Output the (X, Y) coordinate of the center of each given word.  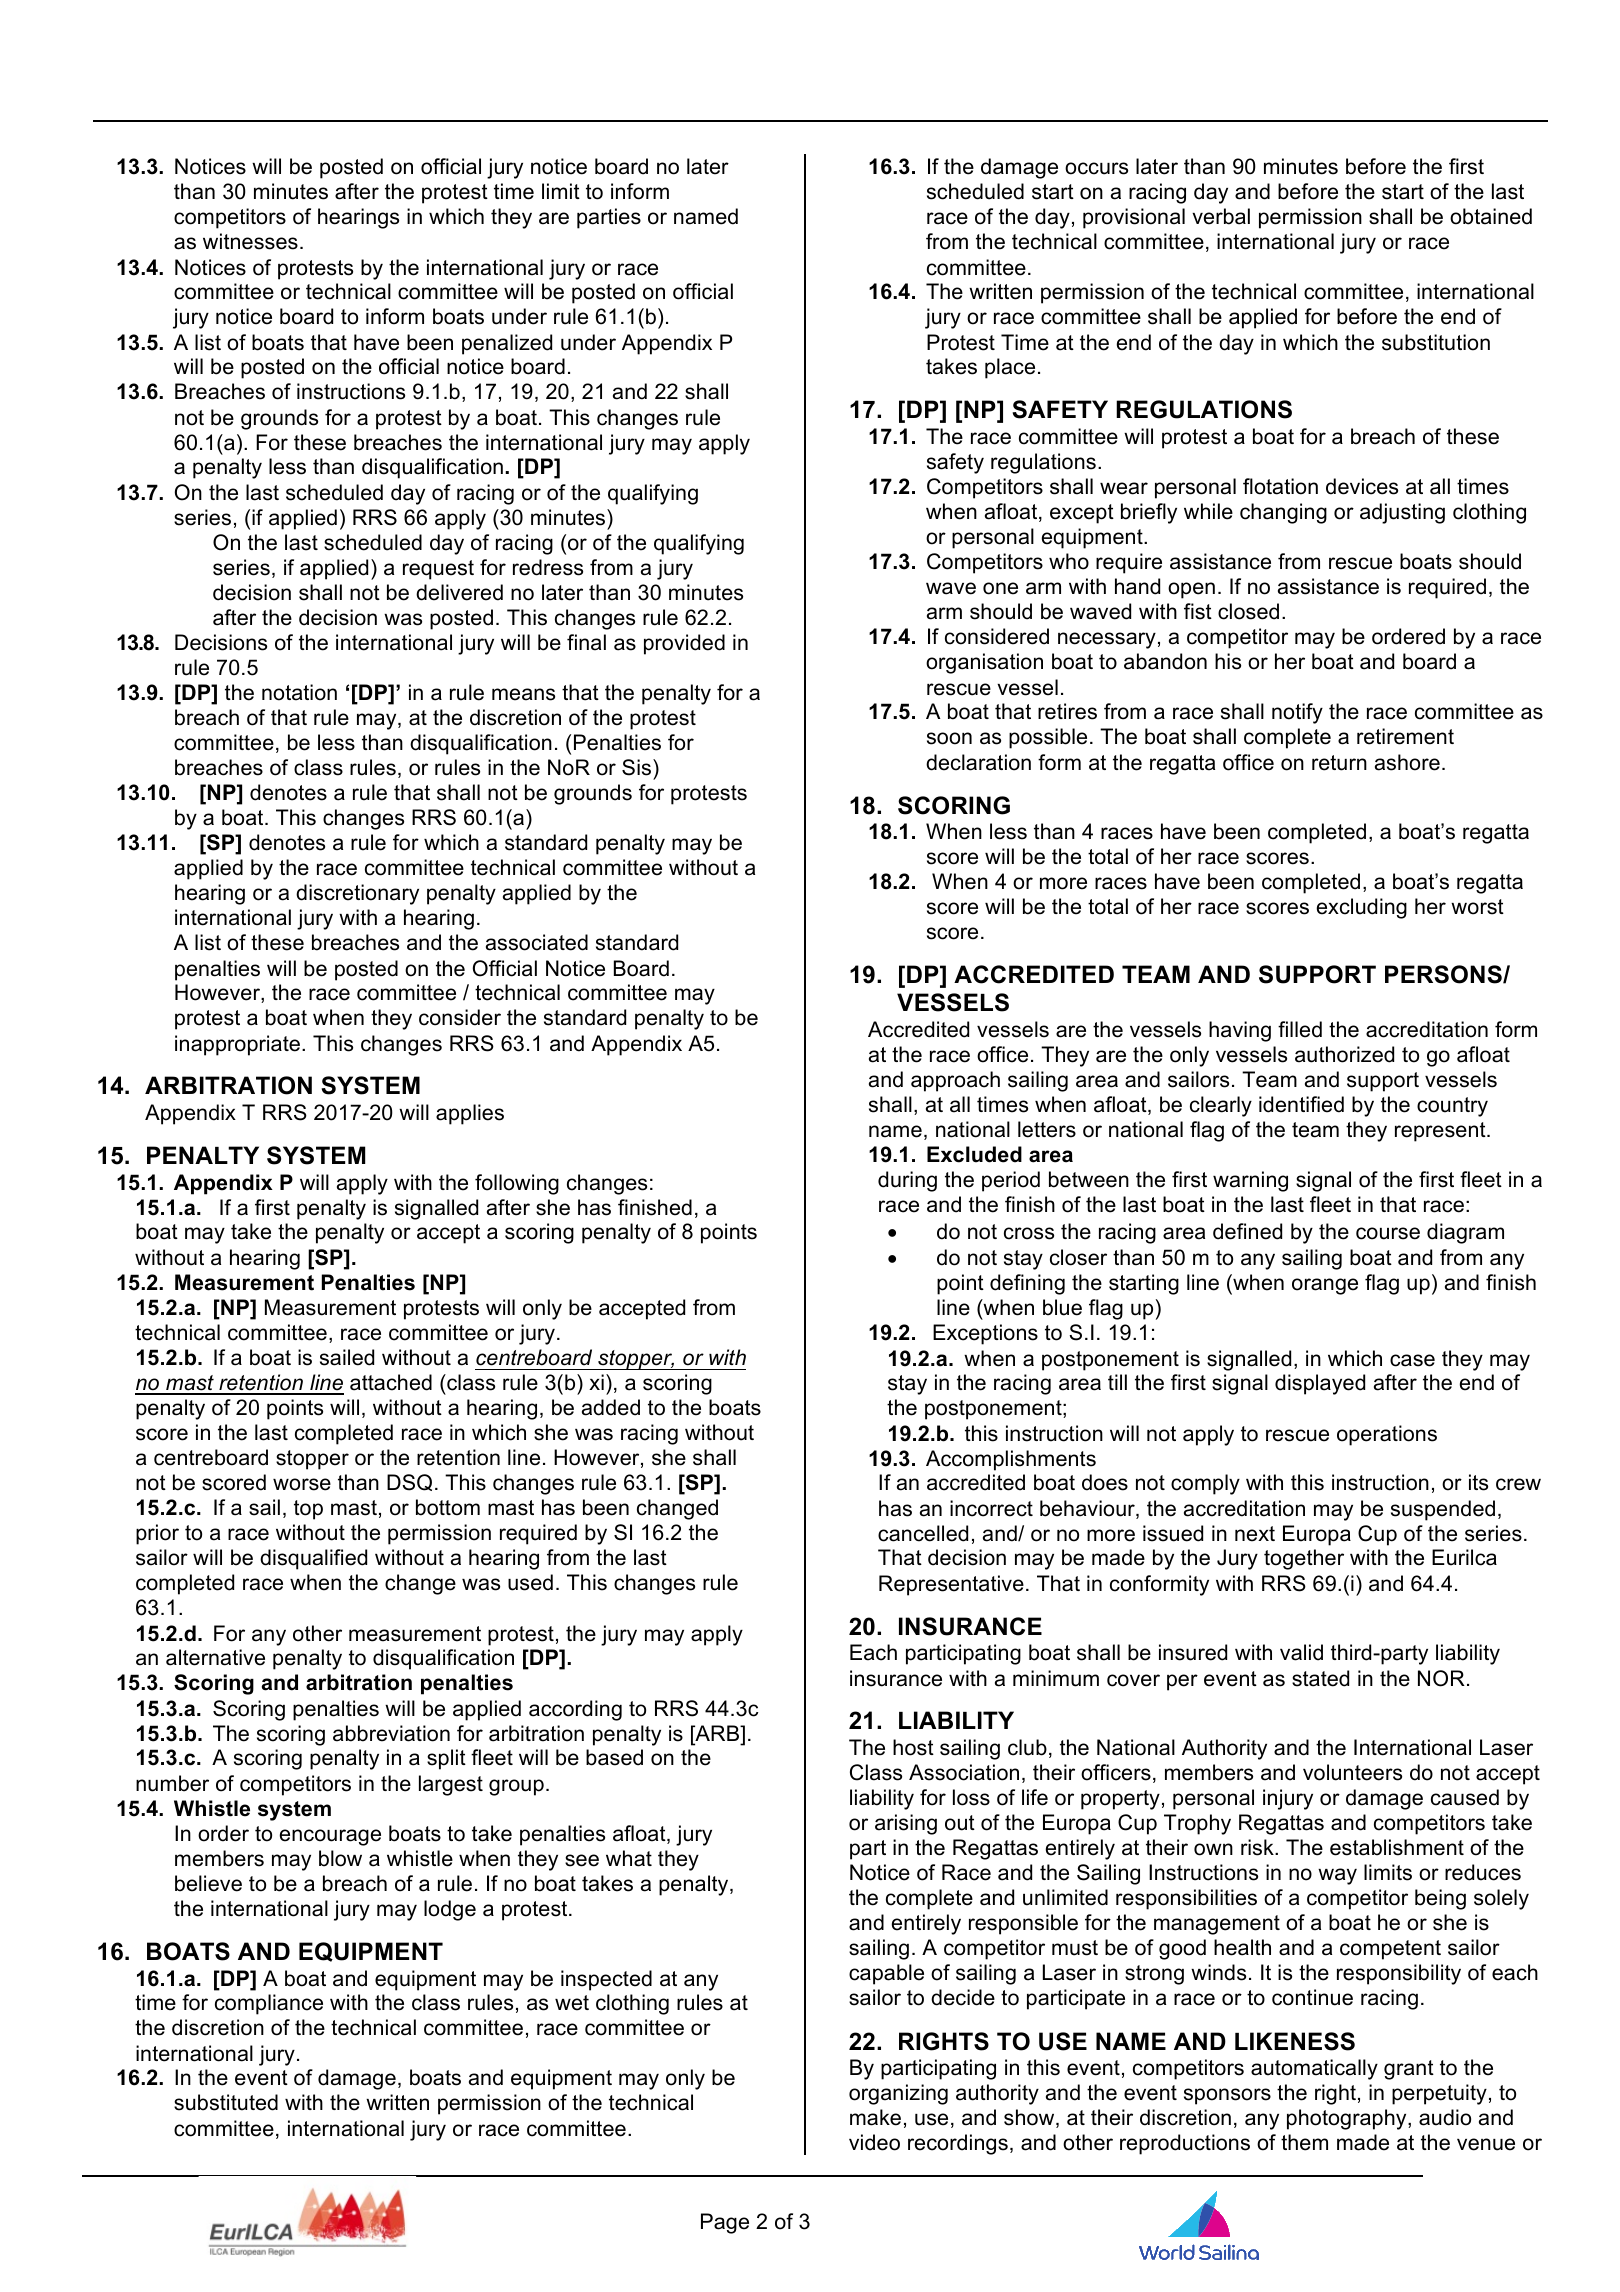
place (1010, 368)
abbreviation (391, 1733)
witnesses (250, 241)
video (874, 2142)
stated (1320, 1678)
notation (299, 692)
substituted (226, 2102)
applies (470, 1114)
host (913, 1747)
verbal (1221, 216)
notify (1297, 713)
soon (949, 738)
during (907, 1181)
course (1388, 1233)
